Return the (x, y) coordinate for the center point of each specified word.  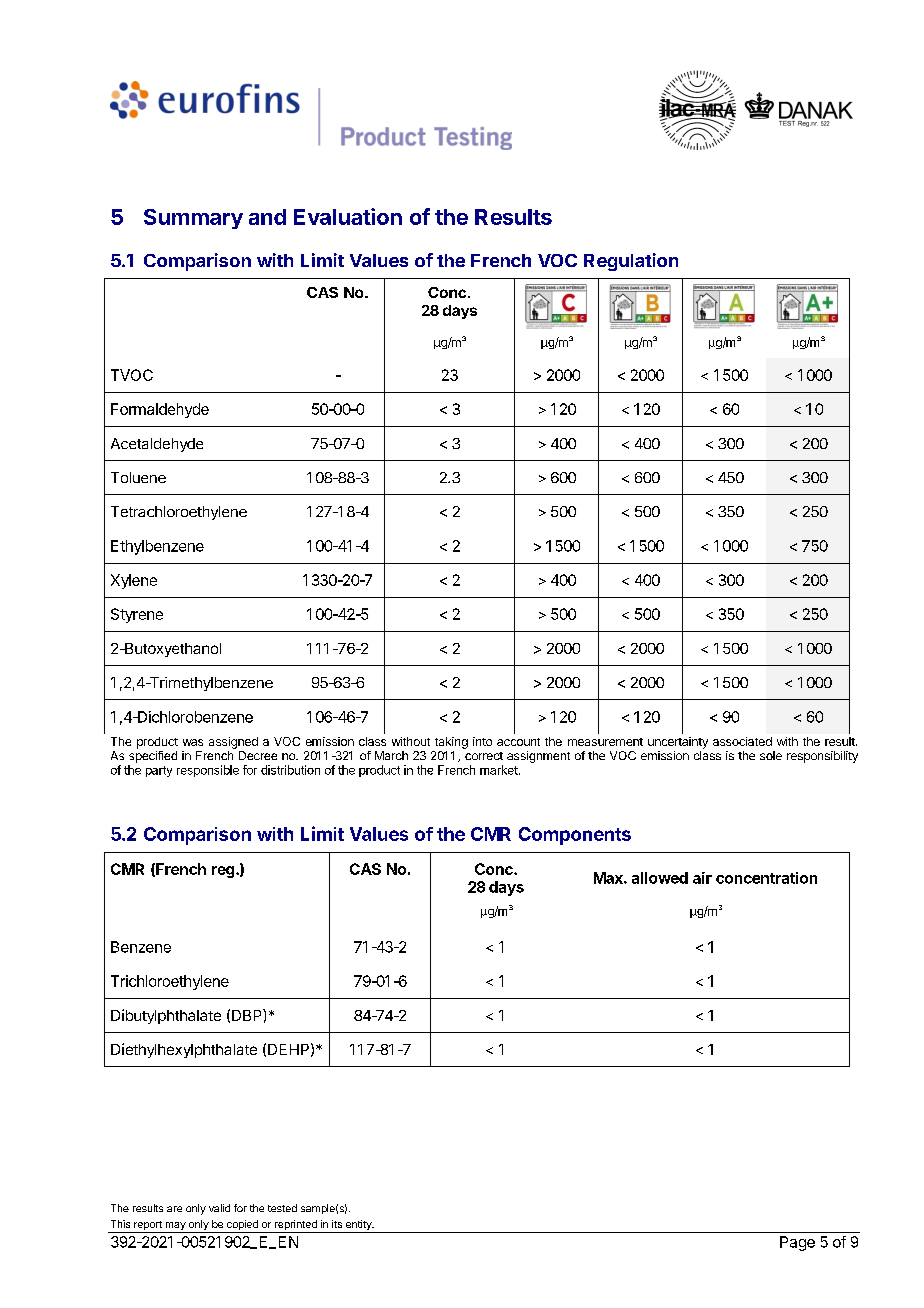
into (482, 741)
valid (219, 1208)
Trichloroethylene (170, 982)
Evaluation (348, 216)
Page (797, 1243)
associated (742, 741)
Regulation (631, 262)
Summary (193, 219)
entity (358, 1226)
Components (575, 836)
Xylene (134, 581)
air (702, 878)
